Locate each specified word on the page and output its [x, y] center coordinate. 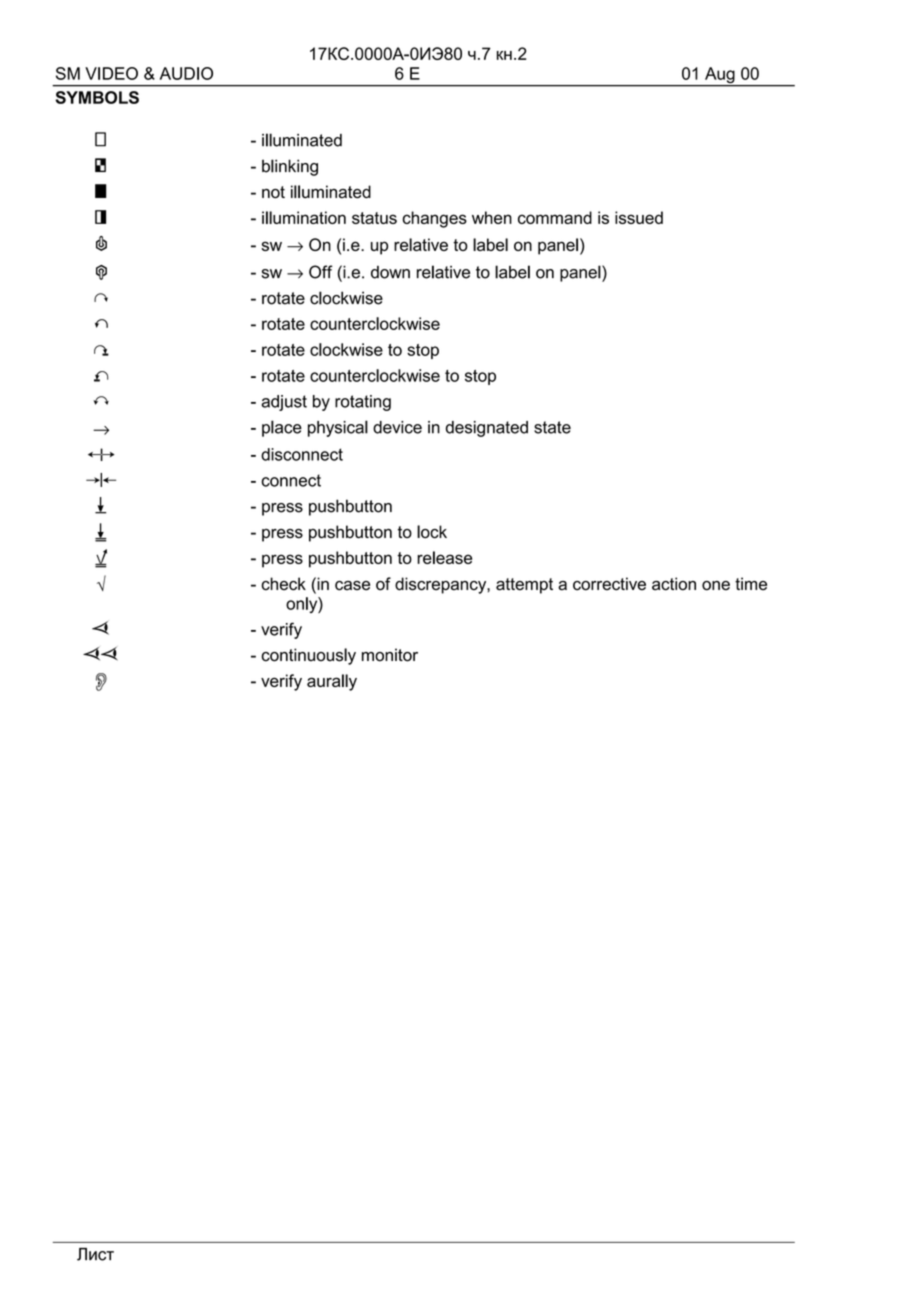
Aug [720, 76]
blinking [290, 167]
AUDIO [186, 73]
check [283, 584]
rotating [363, 403]
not [273, 192]
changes [435, 219]
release [444, 557]
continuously [308, 656]
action [674, 584]
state [552, 427]
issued [639, 217]
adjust [284, 403]
